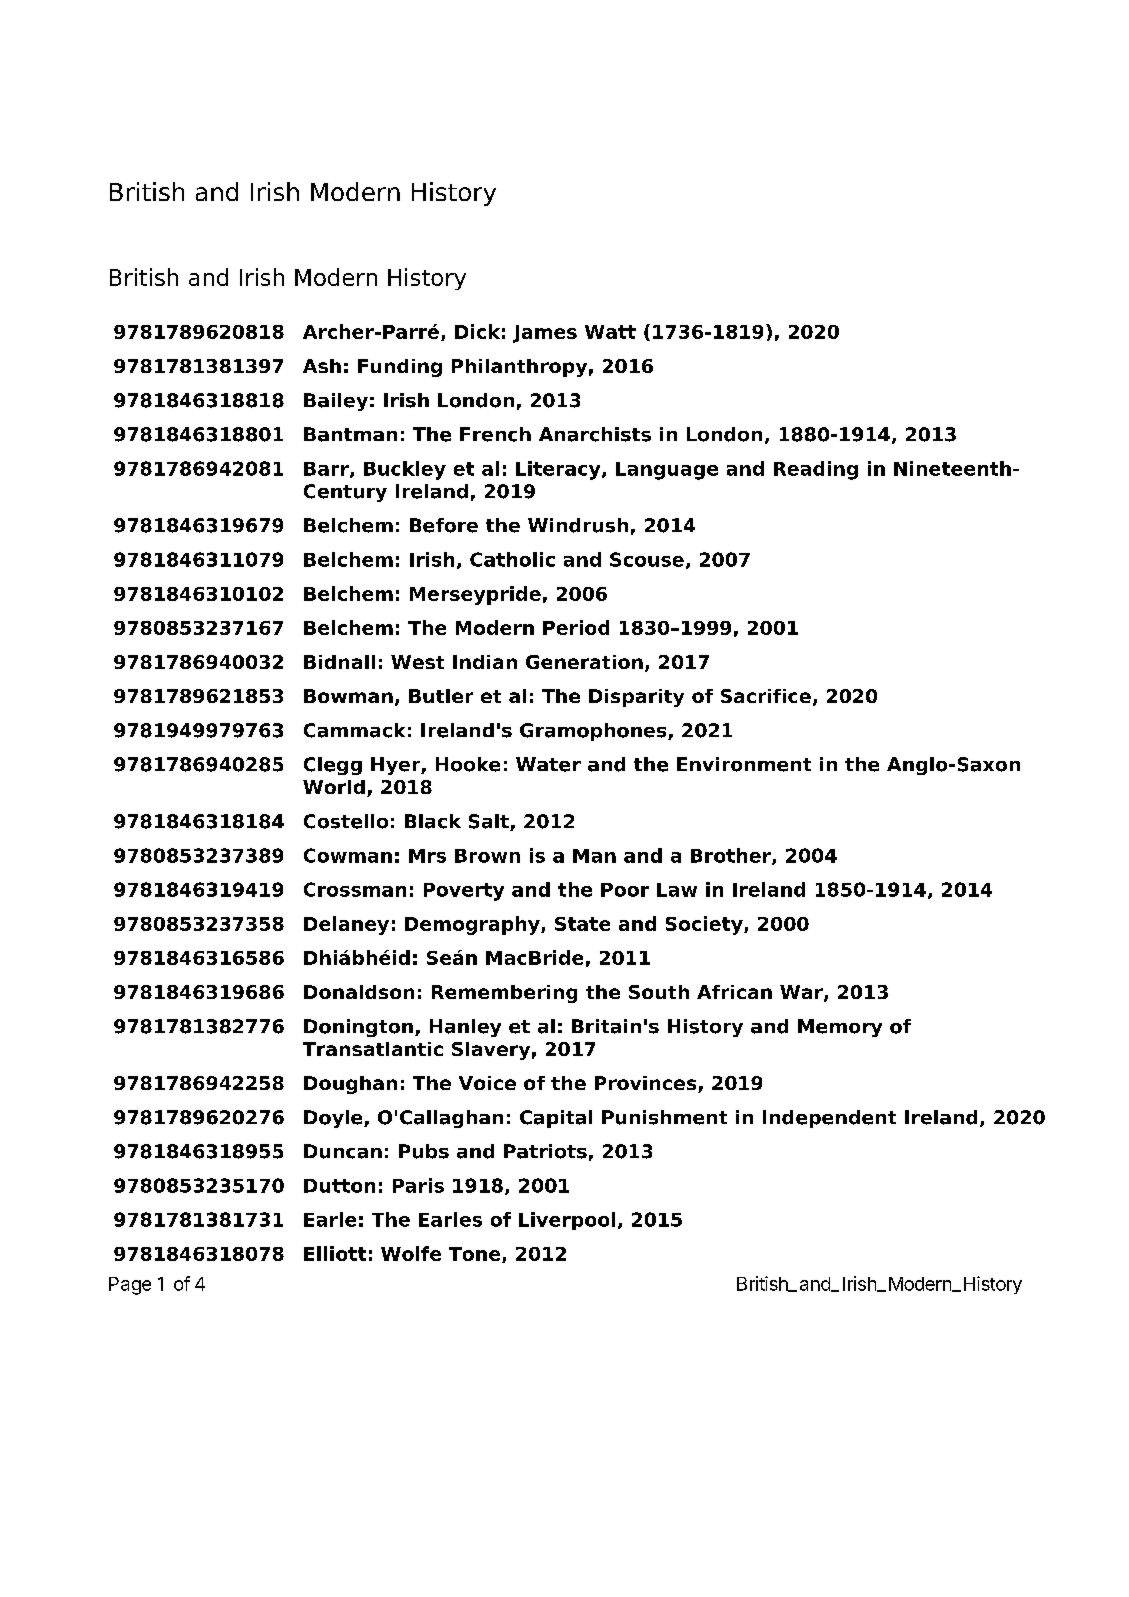  Describe the element at coordinates (348, 696) in the document. I see `Bowman` at that location.
